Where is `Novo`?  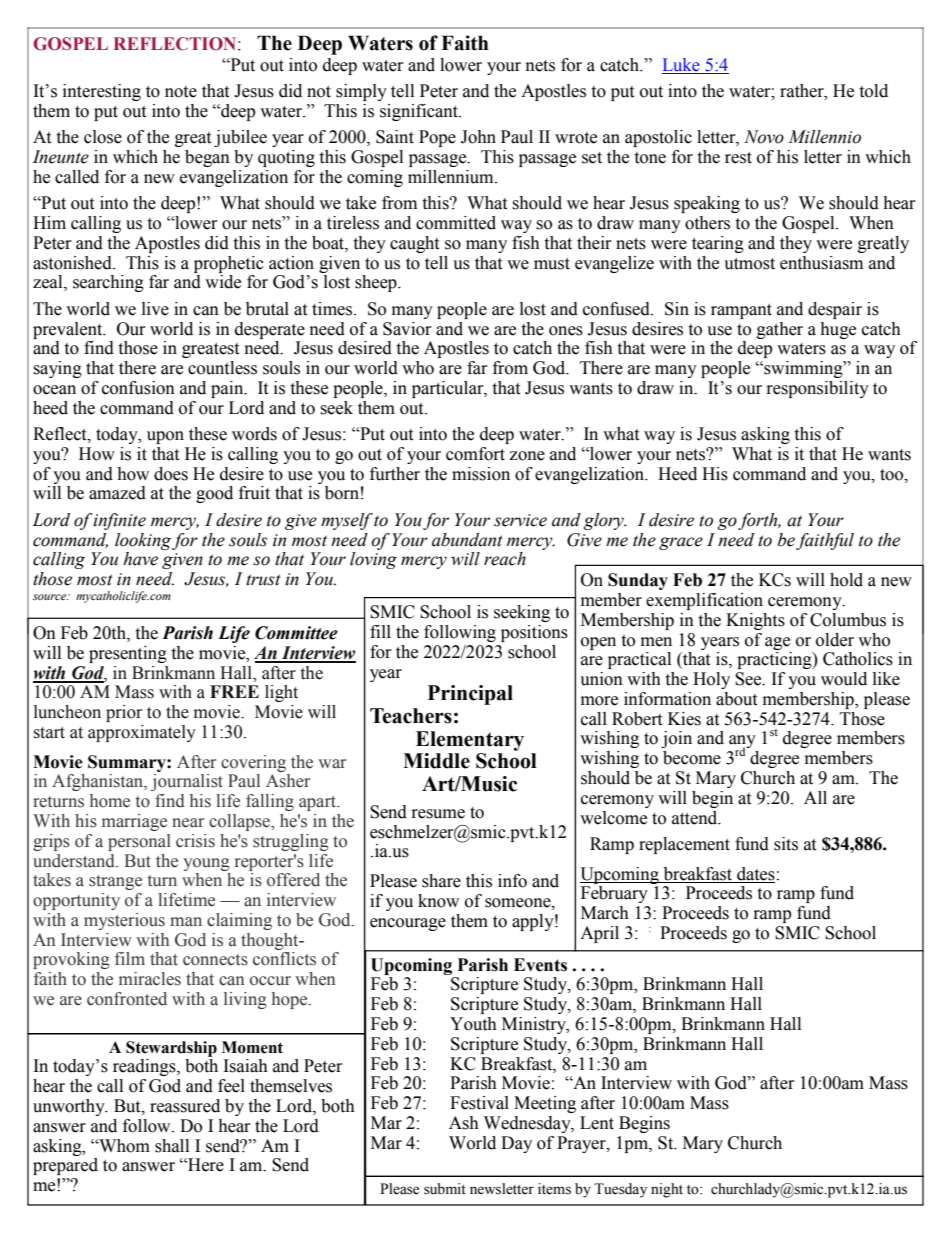 Novo is located at coordinates (764, 137).
